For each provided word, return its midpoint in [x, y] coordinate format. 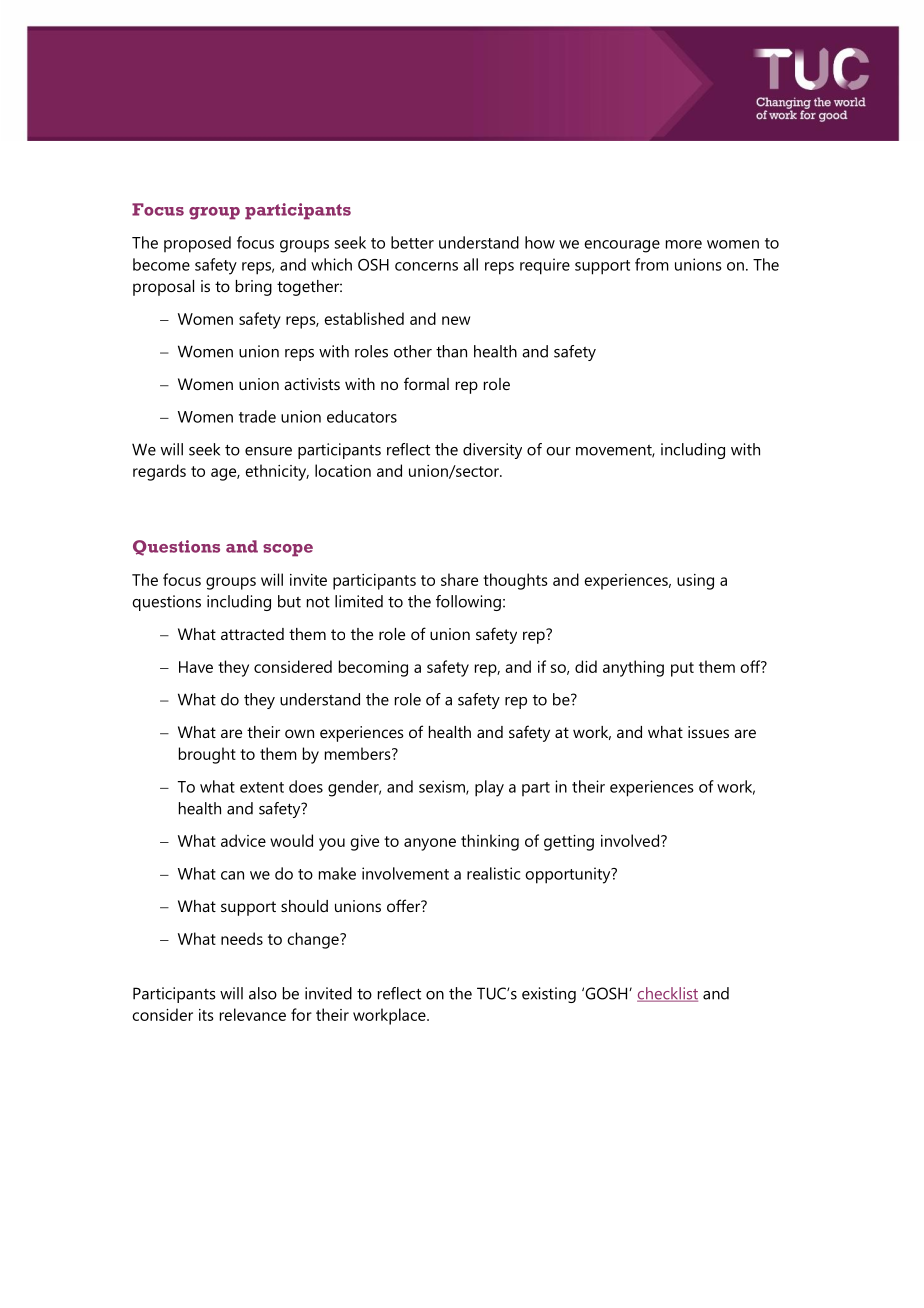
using [695, 582]
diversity [492, 451]
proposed [197, 244]
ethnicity [277, 472]
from [652, 264]
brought [207, 755]
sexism [443, 787]
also [263, 993]
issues [708, 732]
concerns [426, 266]
